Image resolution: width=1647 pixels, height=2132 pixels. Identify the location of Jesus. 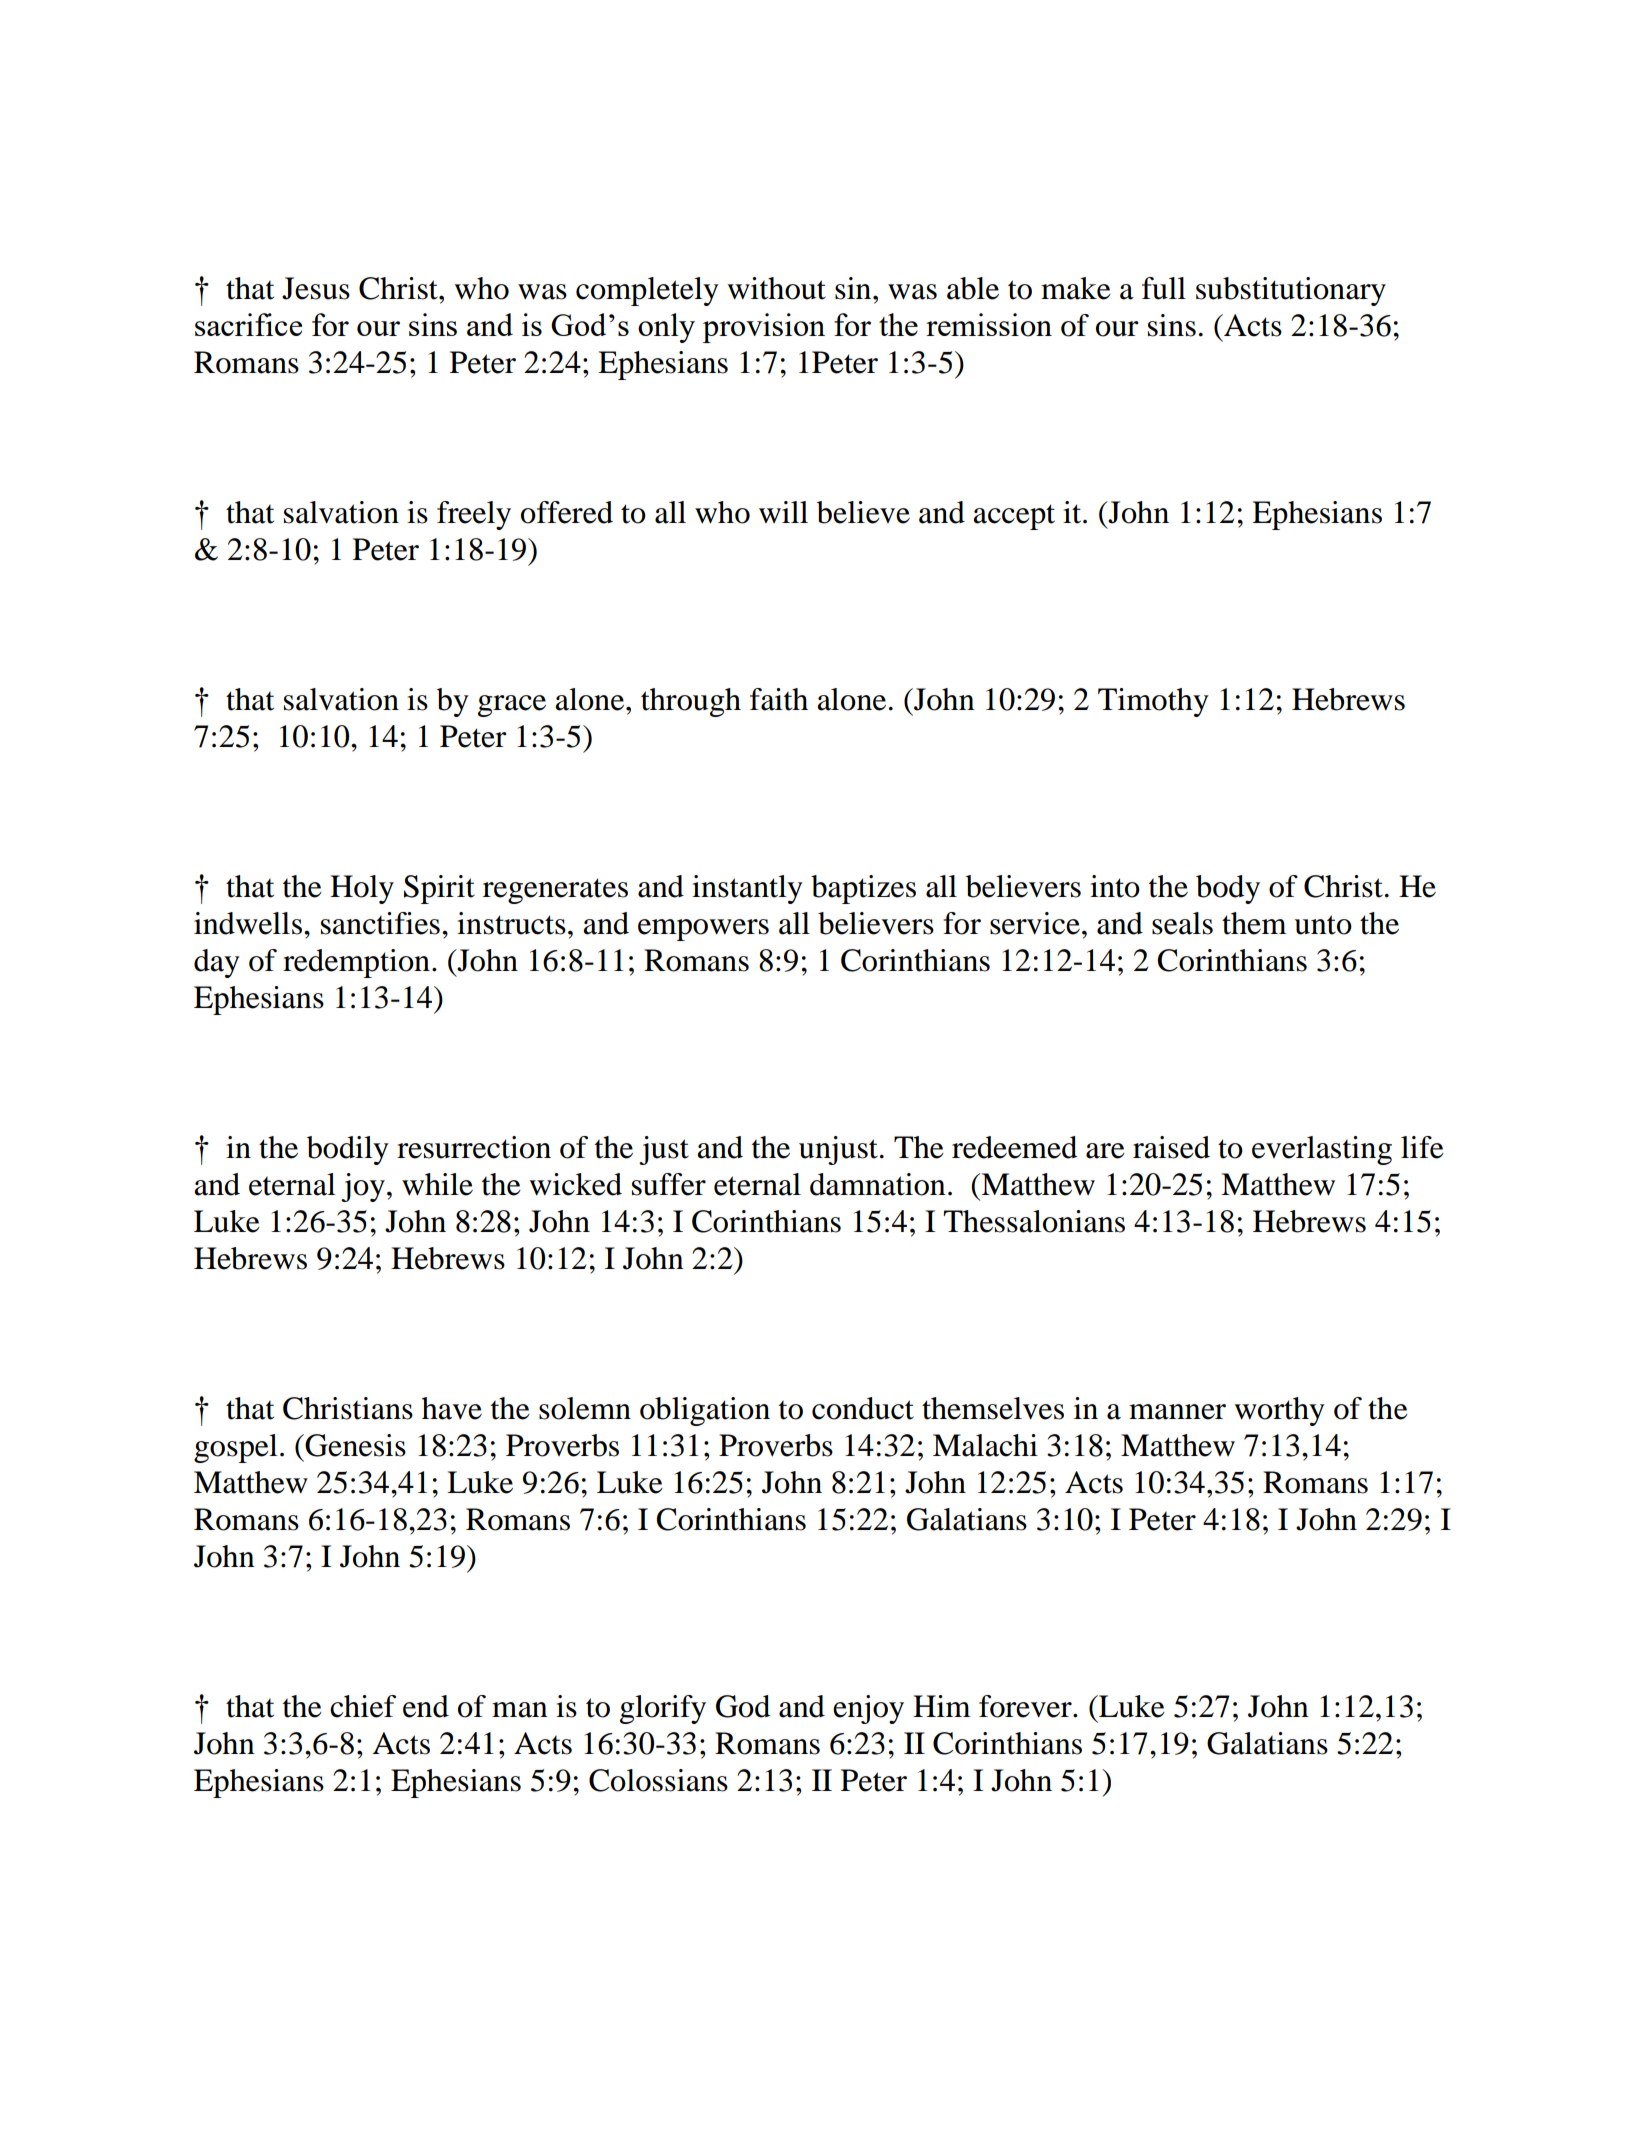
(316, 288).
